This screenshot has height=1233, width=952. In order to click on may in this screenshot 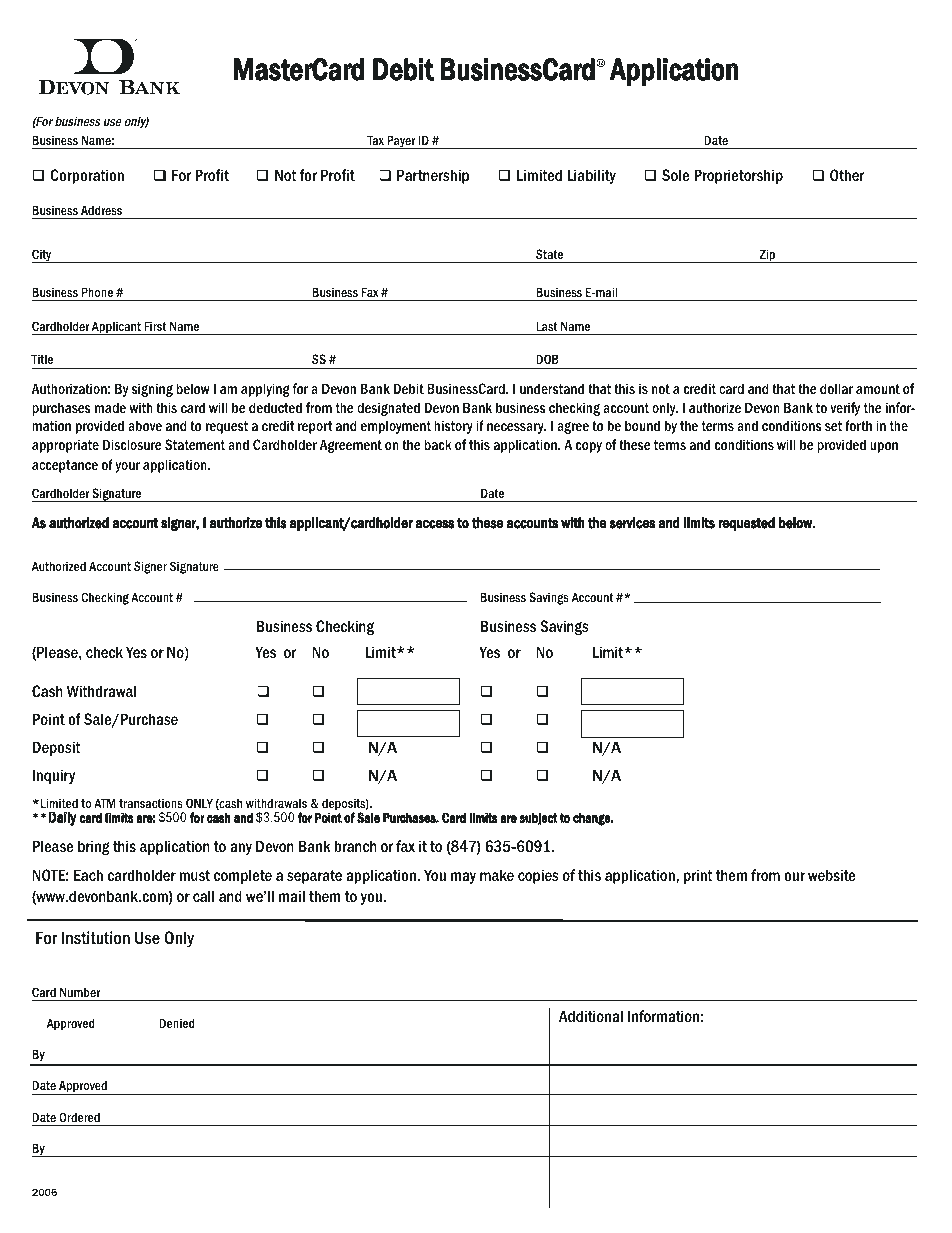, I will do `click(463, 878)`.
